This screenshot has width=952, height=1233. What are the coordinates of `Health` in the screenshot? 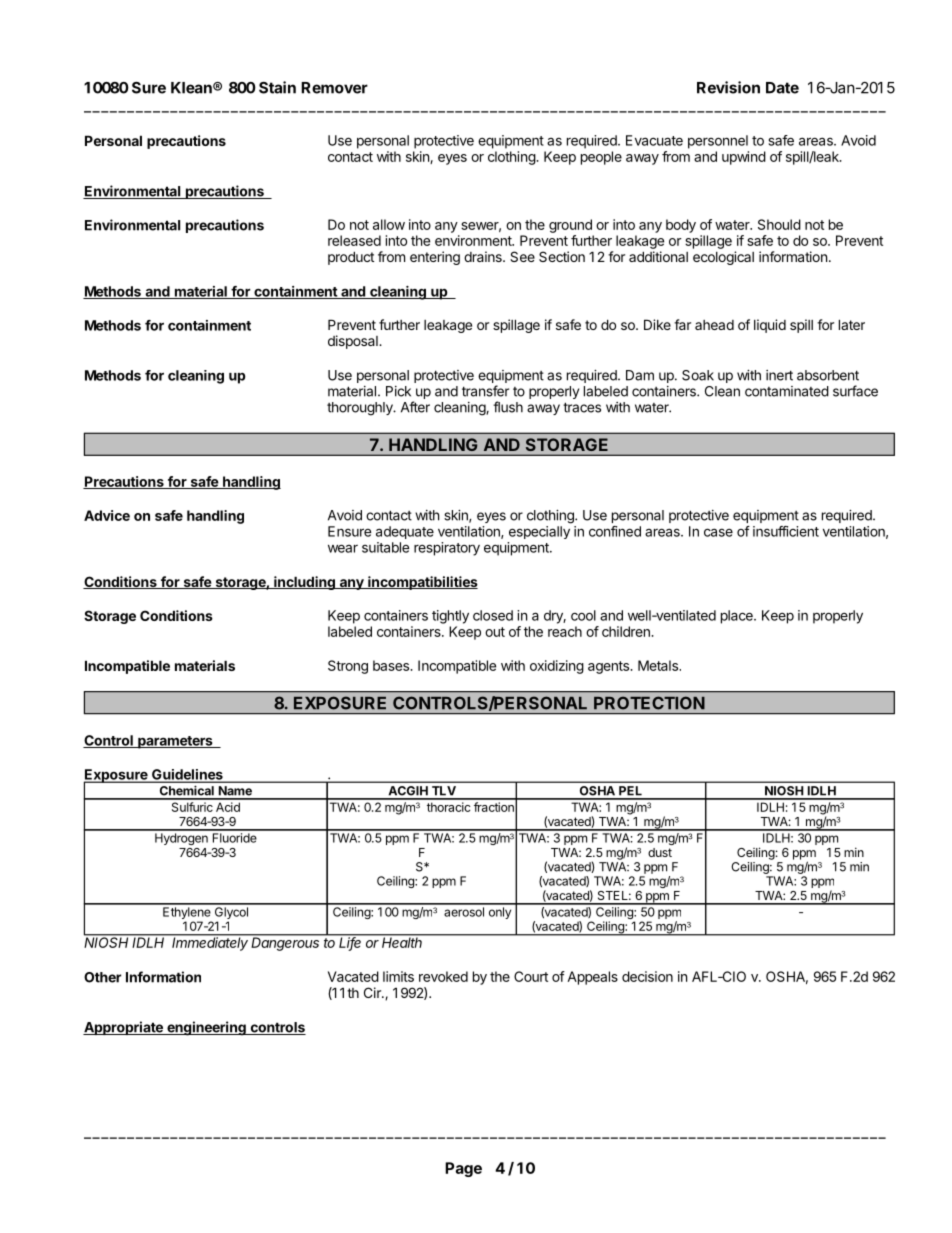 It's located at (402, 941).
